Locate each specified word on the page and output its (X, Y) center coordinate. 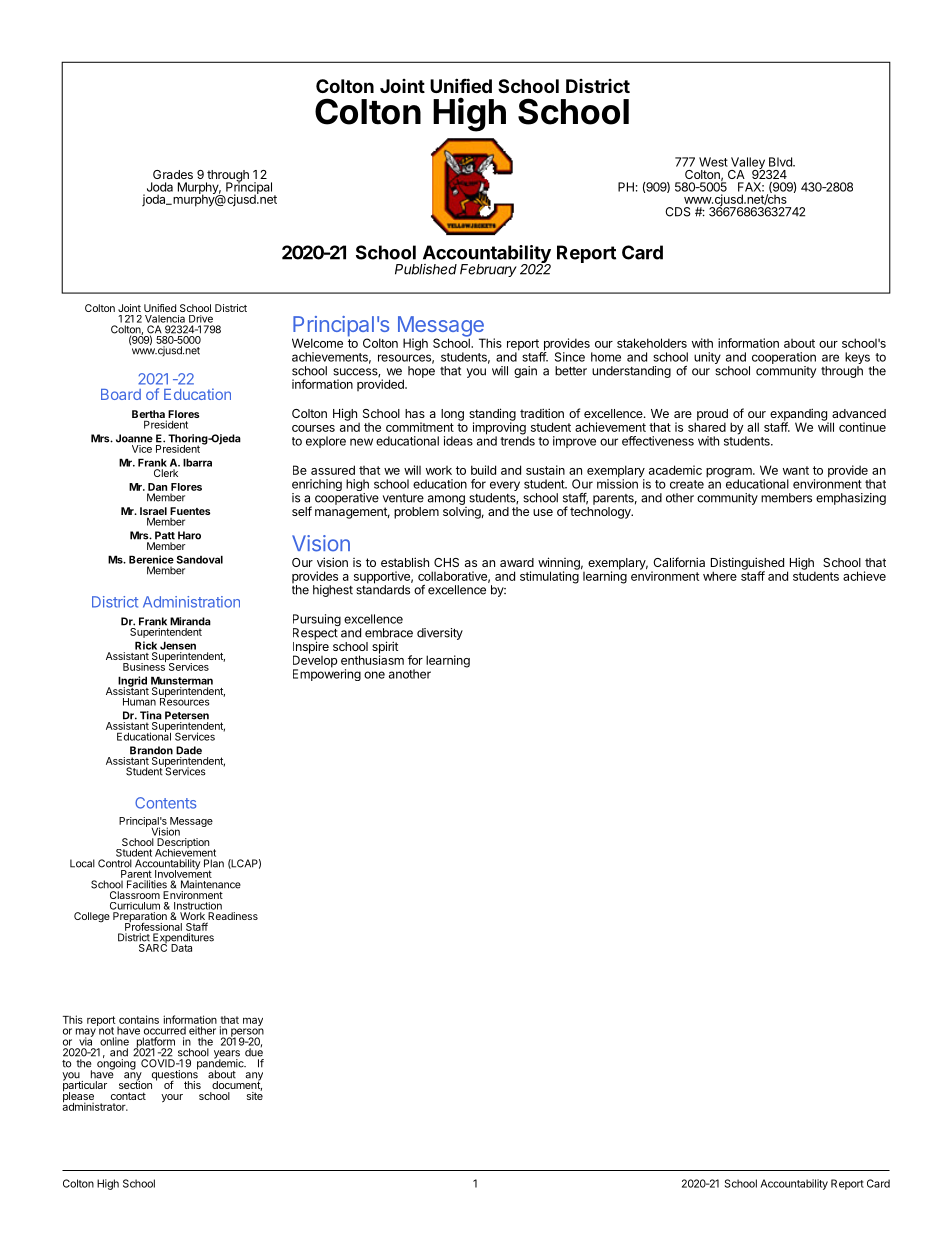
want (796, 470)
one (374, 675)
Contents (165, 803)
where (720, 576)
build (483, 470)
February (488, 270)
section (135, 1084)
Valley (748, 164)
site (255, 1095)
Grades (173, 174)
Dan (157, 487)
